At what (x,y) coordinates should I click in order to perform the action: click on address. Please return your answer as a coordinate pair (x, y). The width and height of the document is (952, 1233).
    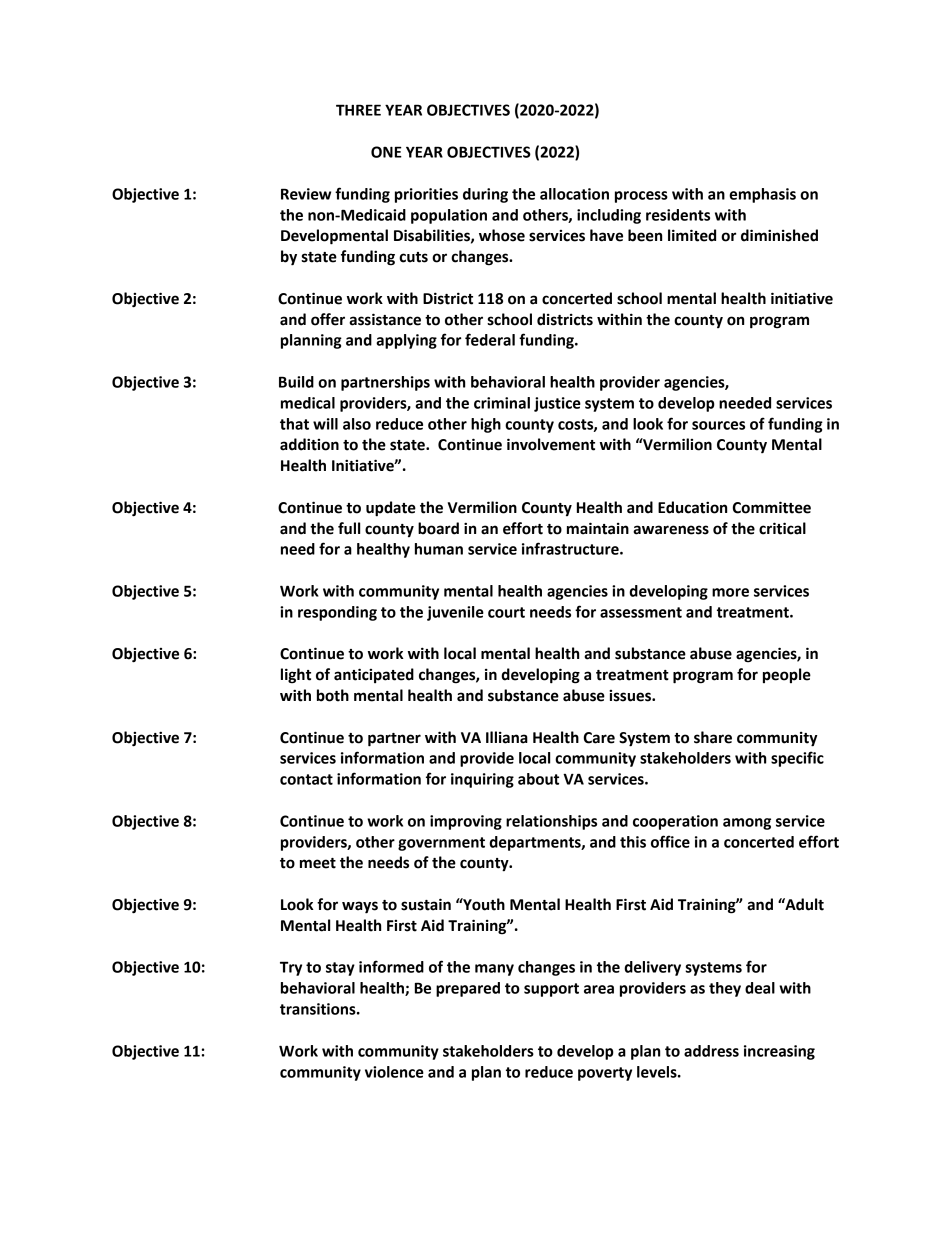
    Looking at the image, I should click on (711, 1051).
